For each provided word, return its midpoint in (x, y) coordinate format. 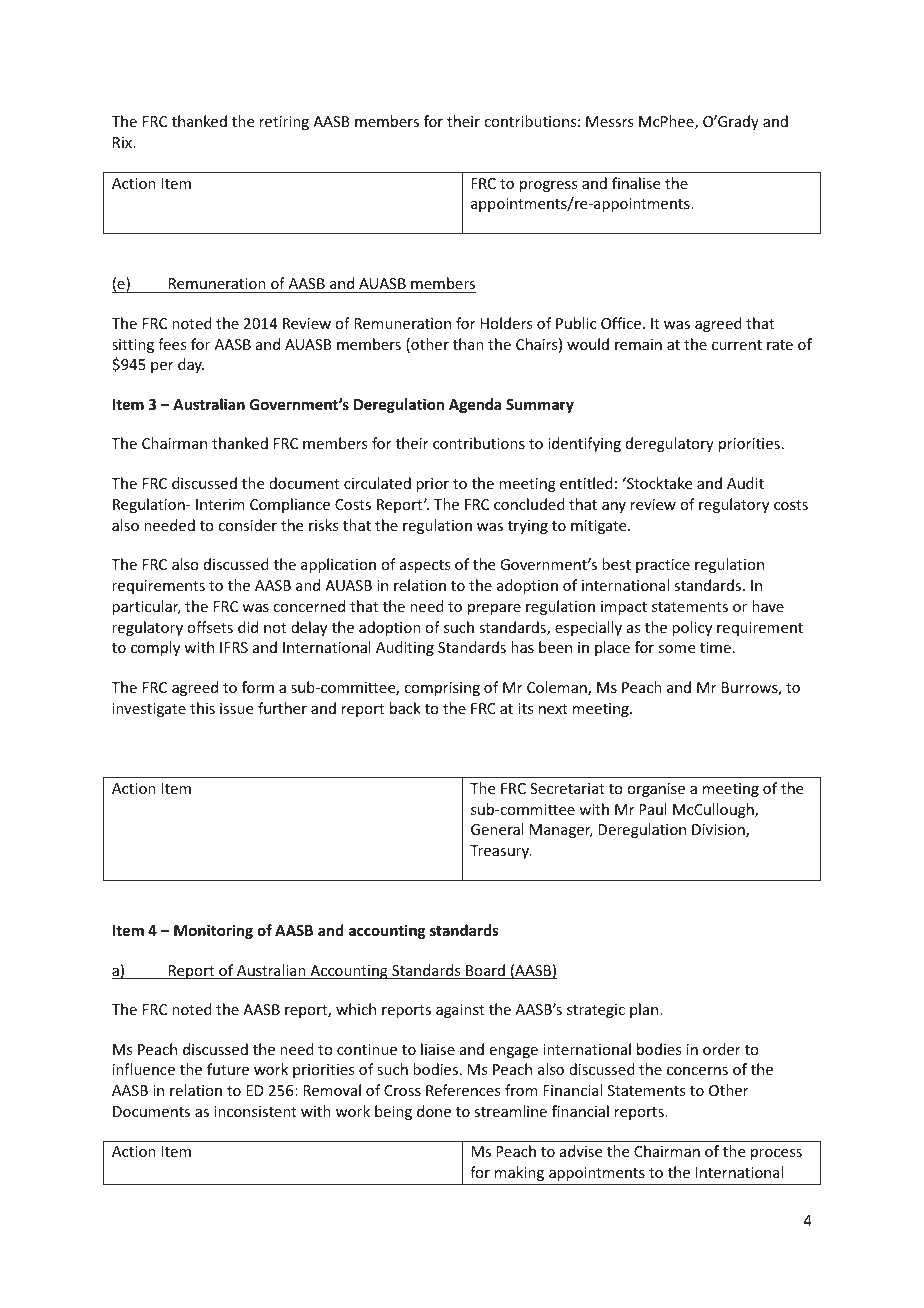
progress (548, 186)
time (715, 647)
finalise (636, 183)
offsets (210, 627)
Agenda (475, 405)
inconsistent (255, 1111)
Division (719, 831)
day (191, 365)
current (737, 345)
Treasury (501, 852)
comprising (442, 689)
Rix (123, 142)
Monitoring (213, 931)
